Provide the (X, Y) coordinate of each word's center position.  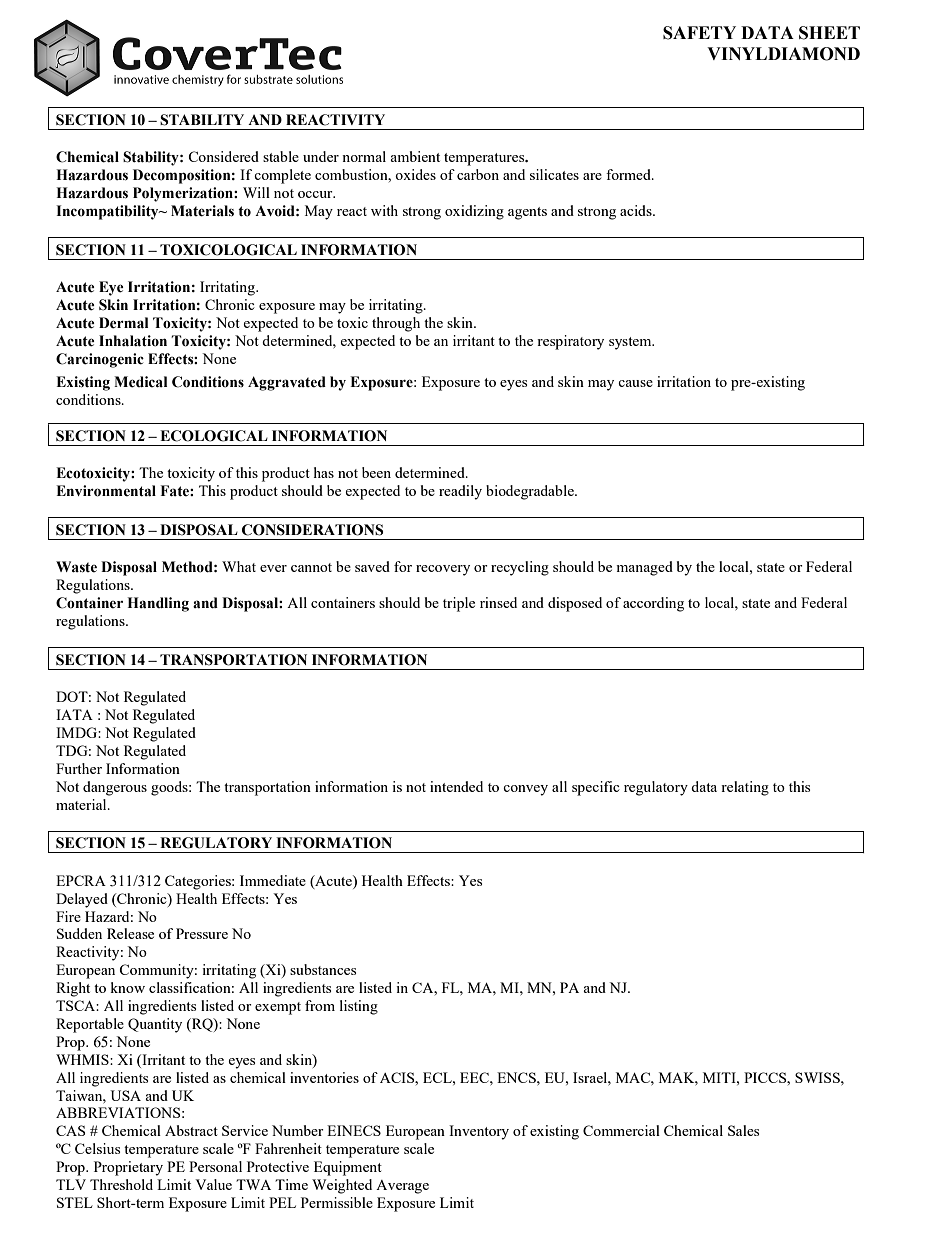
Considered (223, 156)
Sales (743, 1130)
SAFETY (699, 33)
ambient (415, 156)
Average (402, 1187)
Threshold (121, 1184)
